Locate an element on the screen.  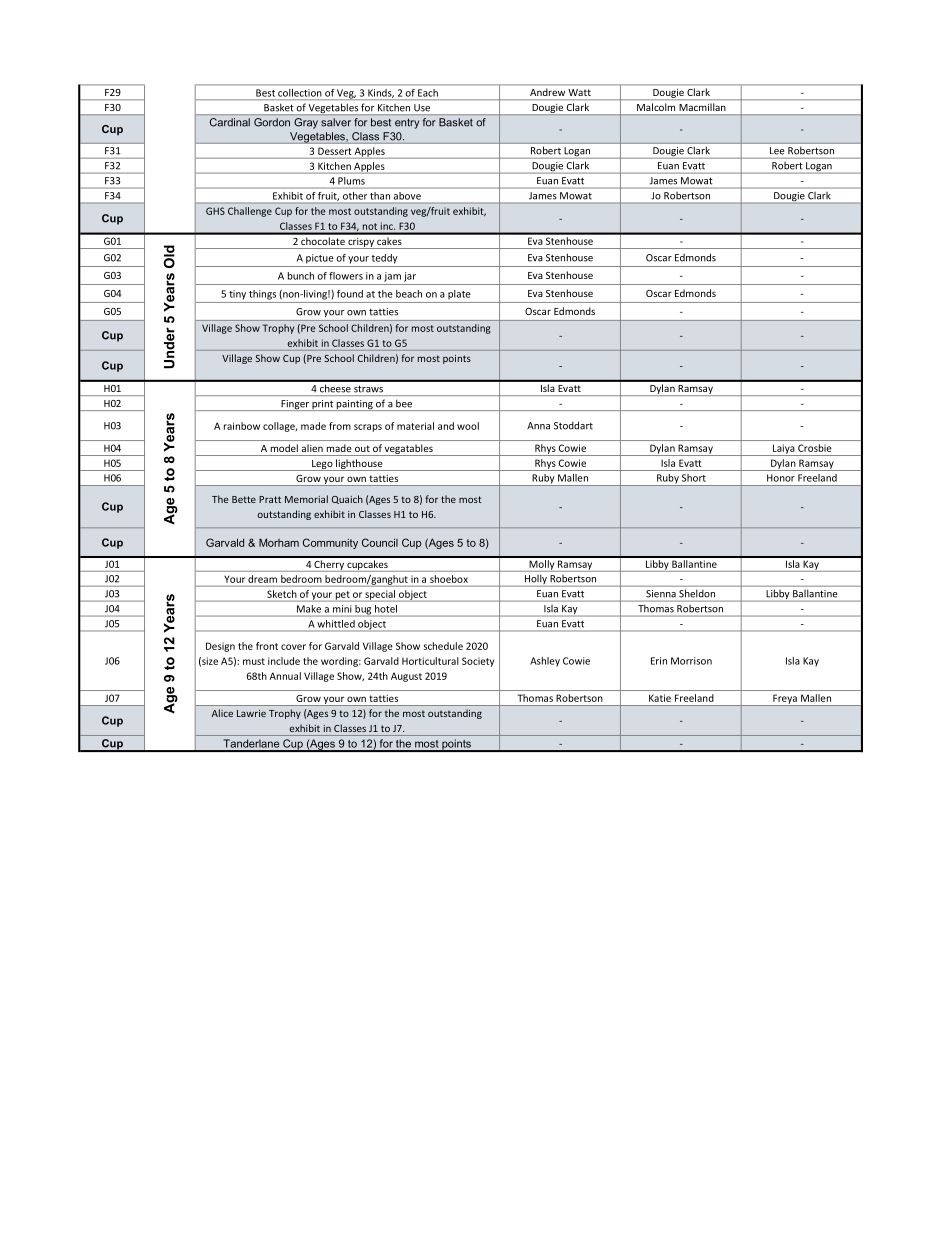
Society is located at coordinates (478, 662).
